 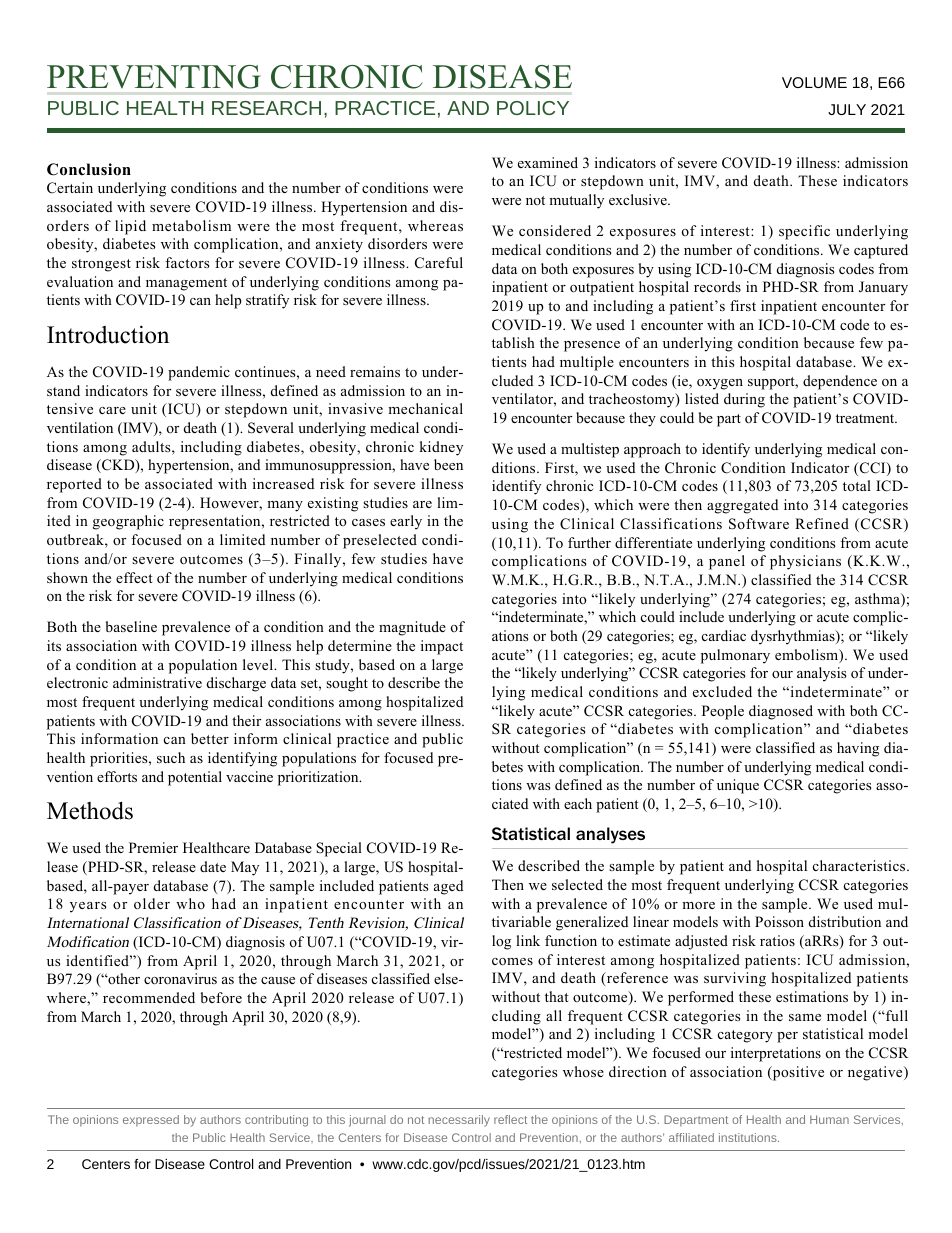 I want to click on magnitude, so click(x=412, y=628).
